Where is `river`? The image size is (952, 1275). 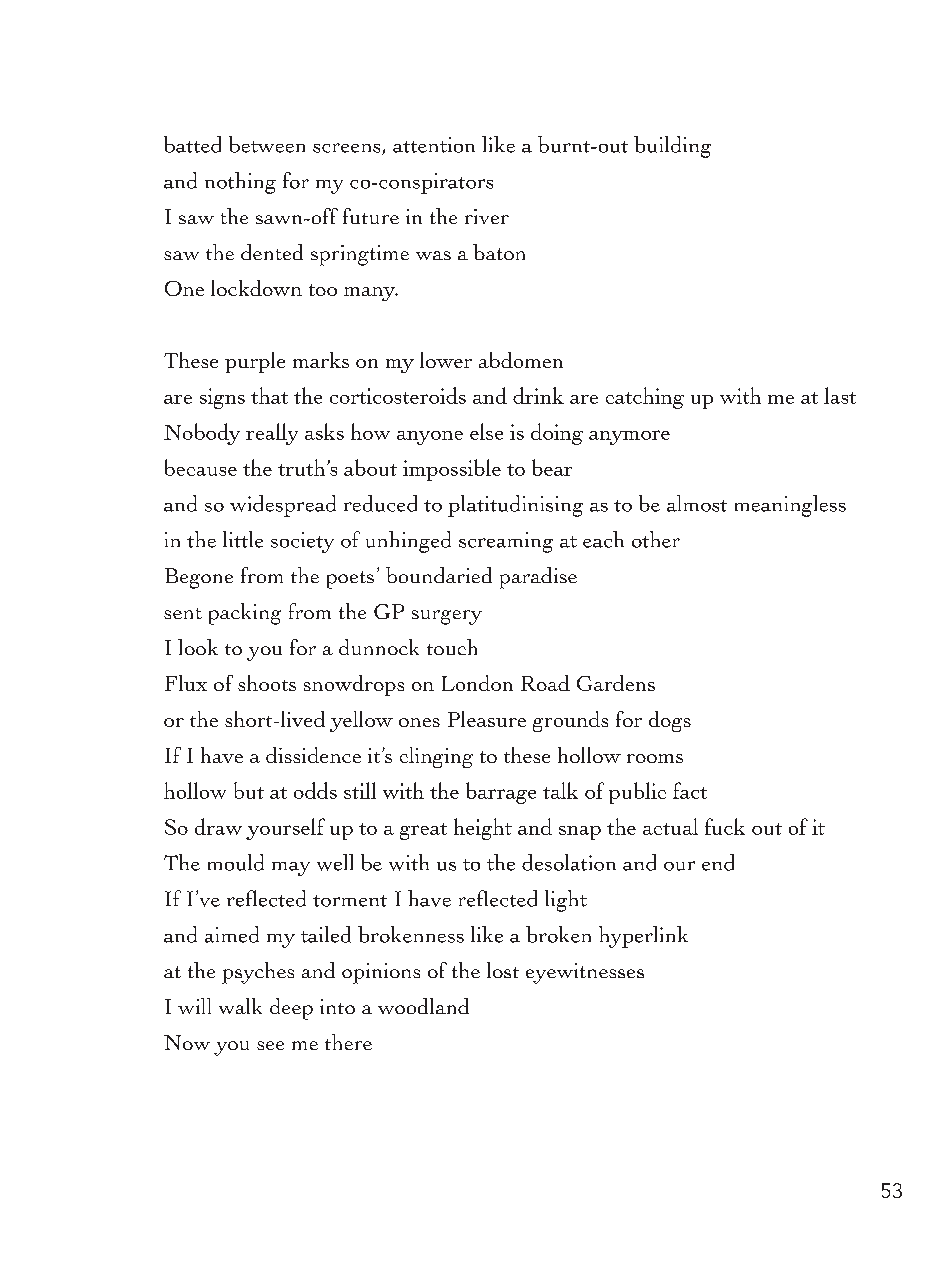 river is located at coordinates (487, 216).
